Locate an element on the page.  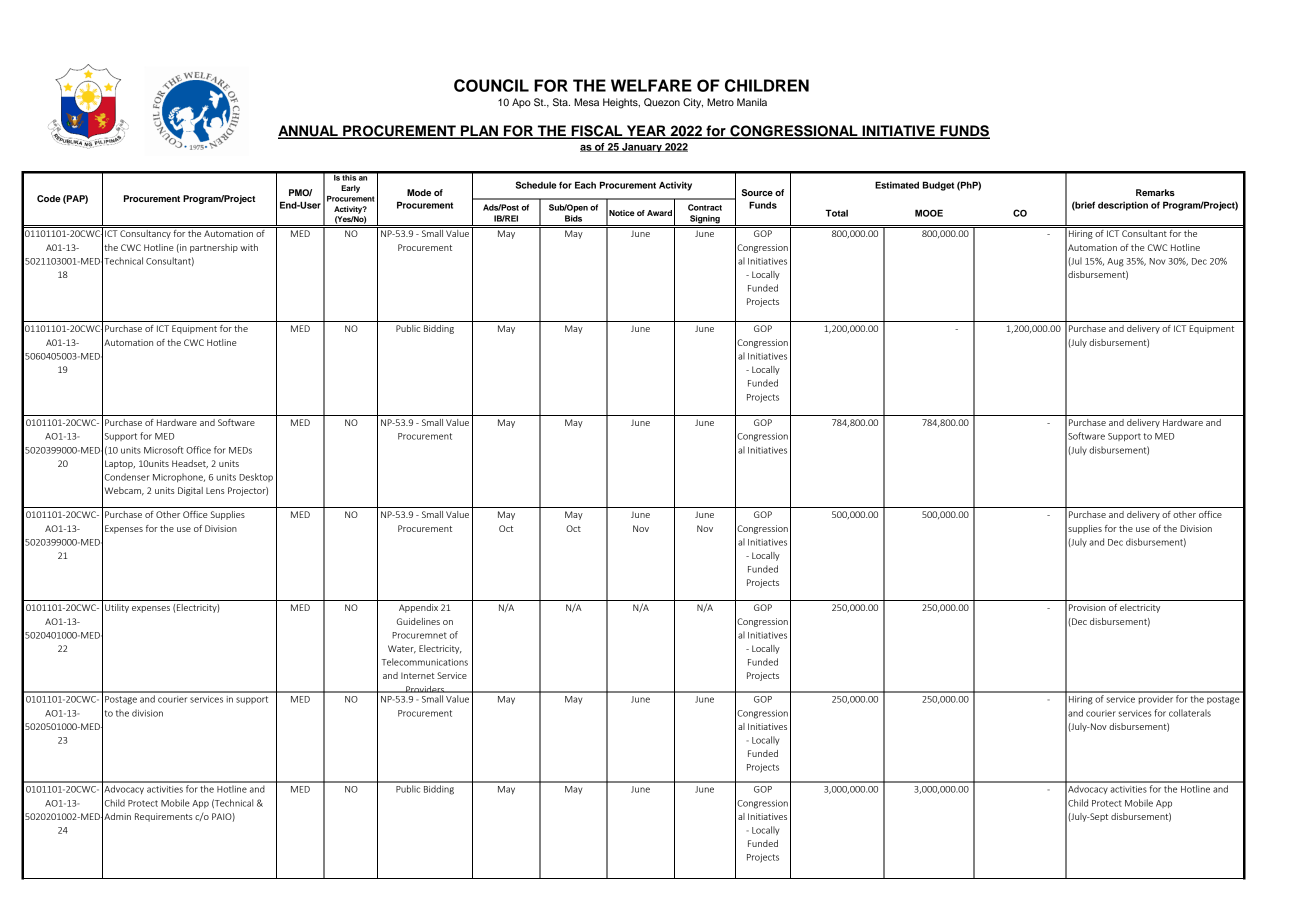
Desktop is located at coordinates (256, 477).
